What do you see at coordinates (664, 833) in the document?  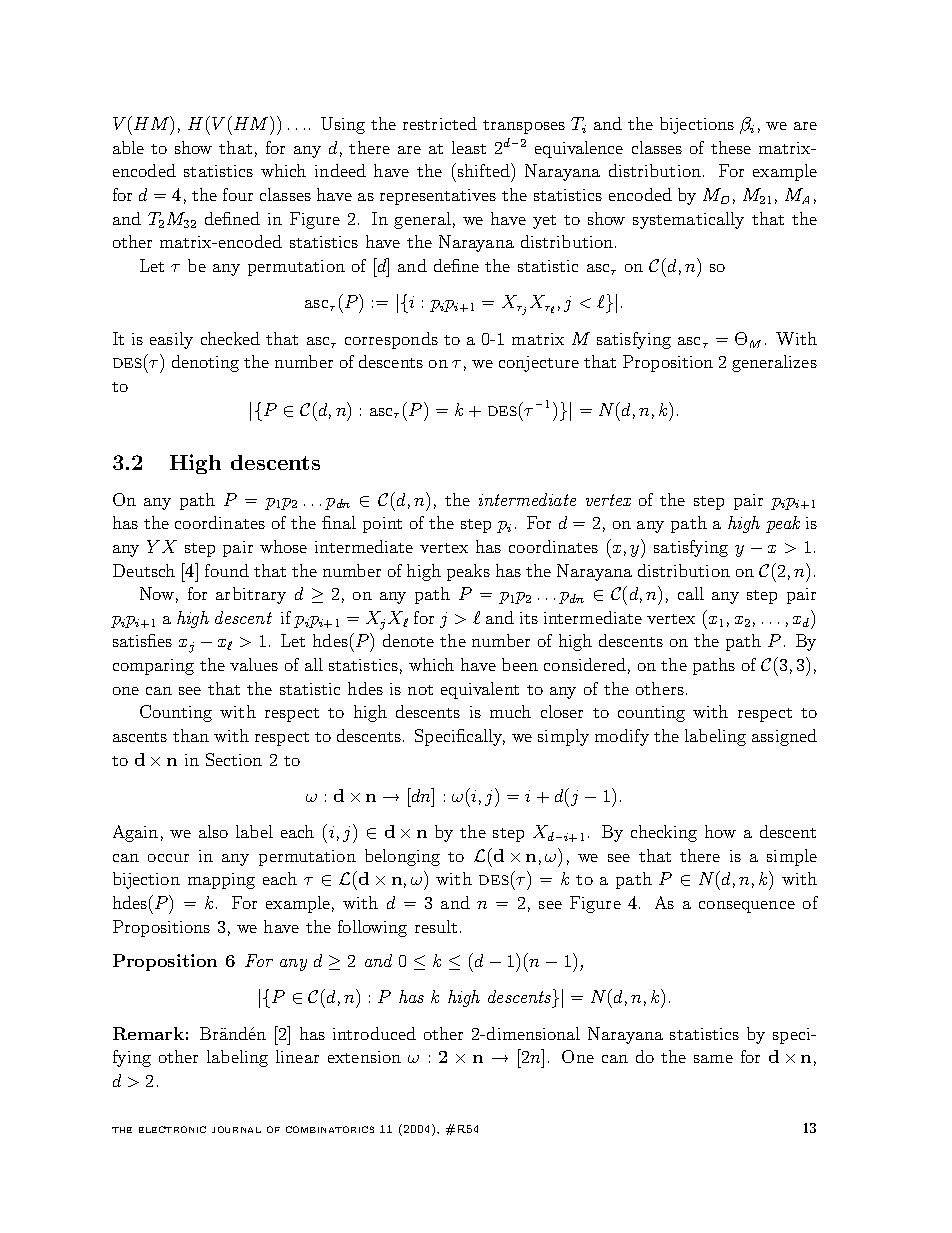 I see `checking` at bounding box center [664, 833].
